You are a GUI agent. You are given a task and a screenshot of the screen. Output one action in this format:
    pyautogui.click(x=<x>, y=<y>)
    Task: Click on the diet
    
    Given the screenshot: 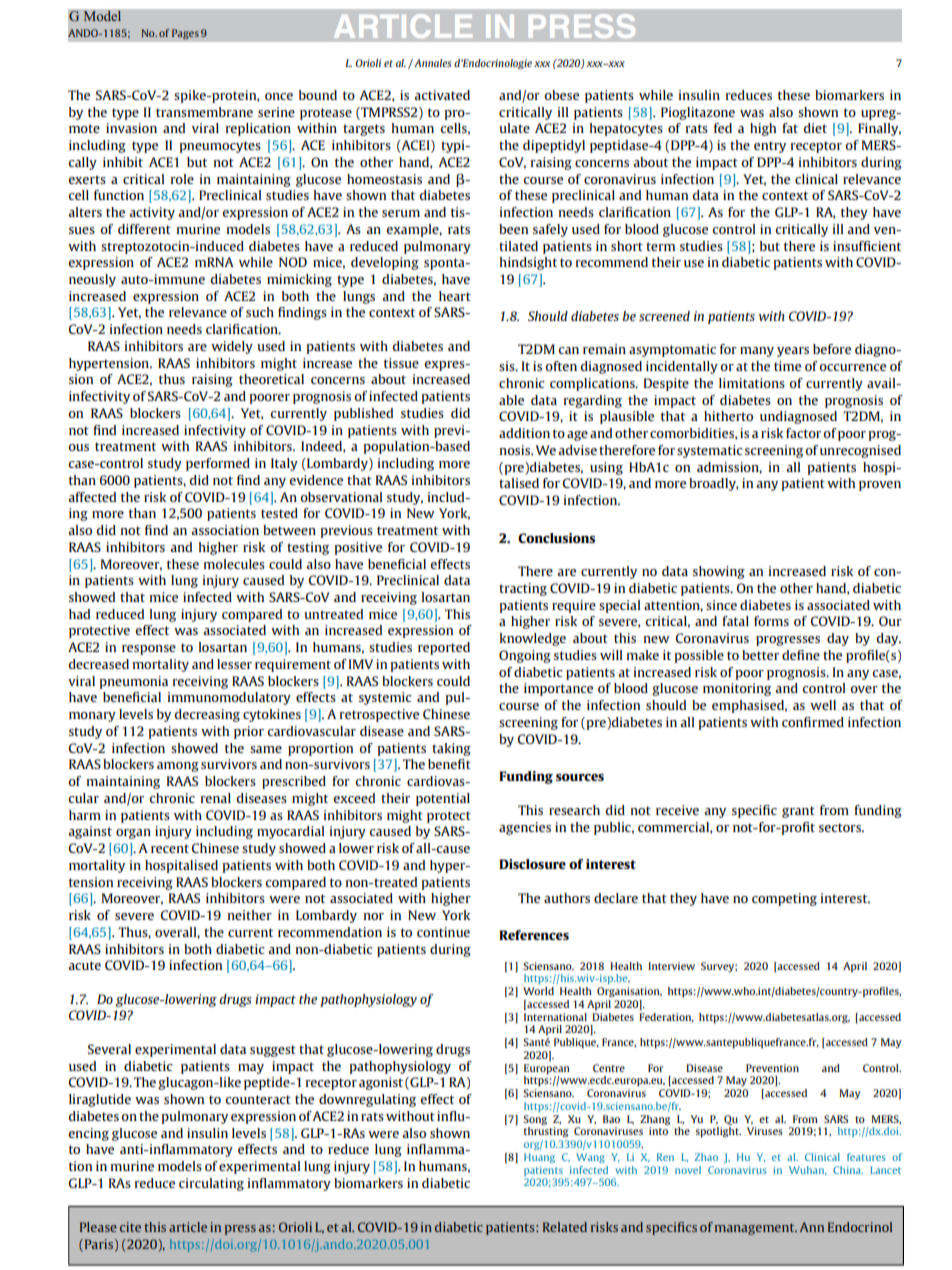 What is the action you would take?
    pyautogui.click(x=815, y=128)
